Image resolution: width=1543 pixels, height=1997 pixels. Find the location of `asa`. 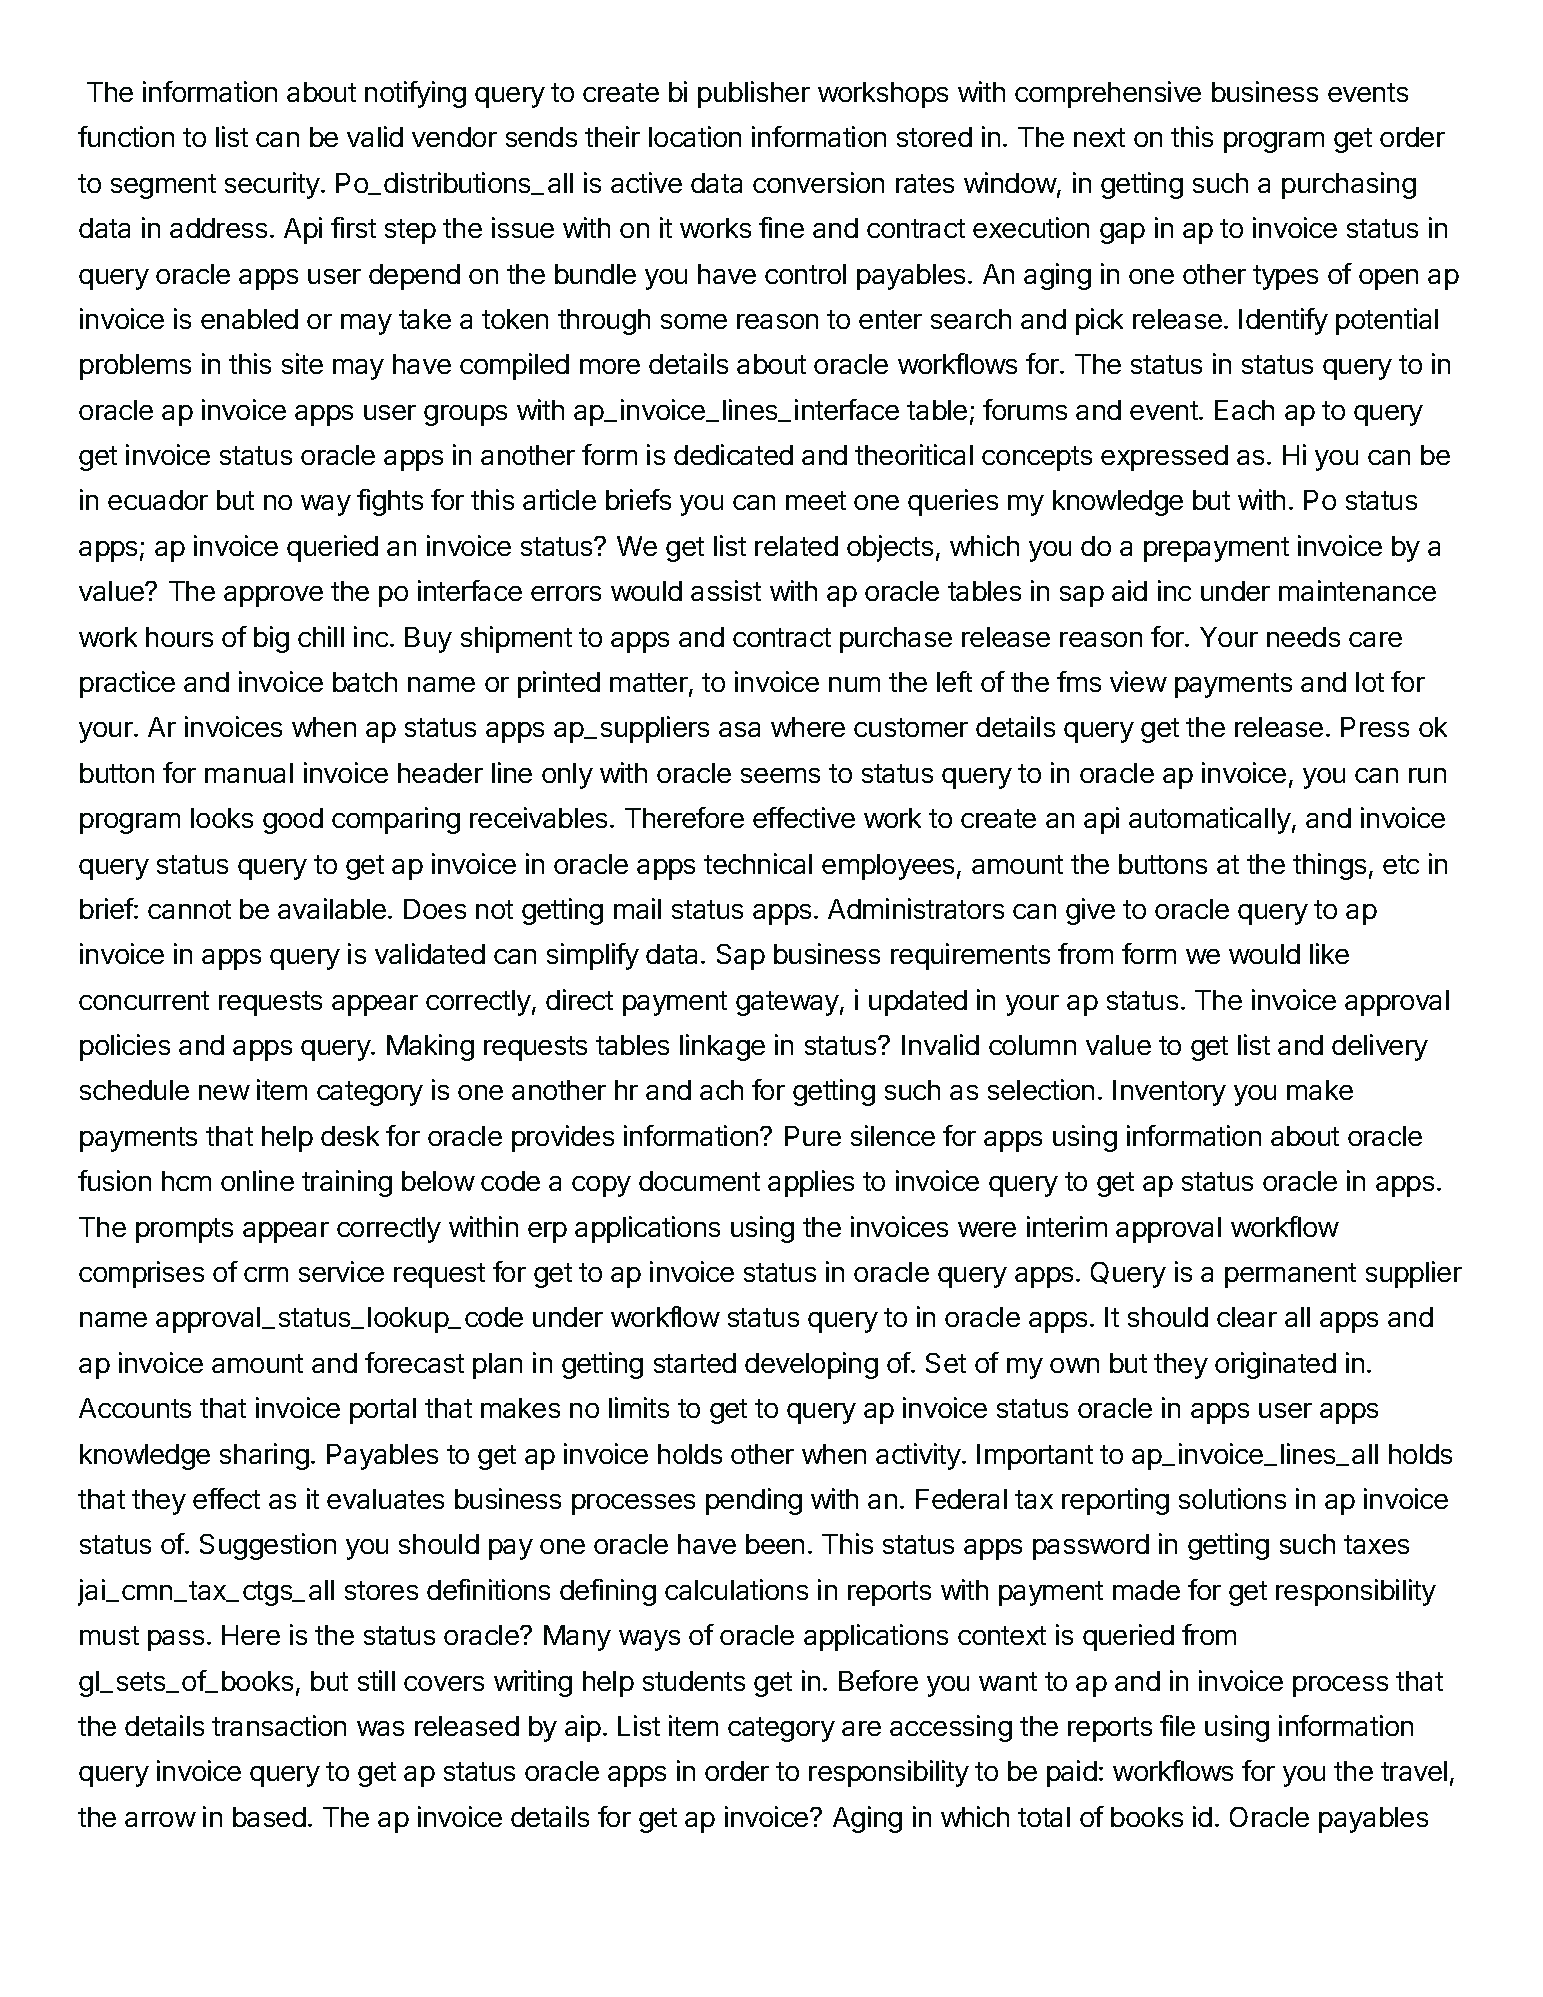

asa is located at coordinates (739, 729).
